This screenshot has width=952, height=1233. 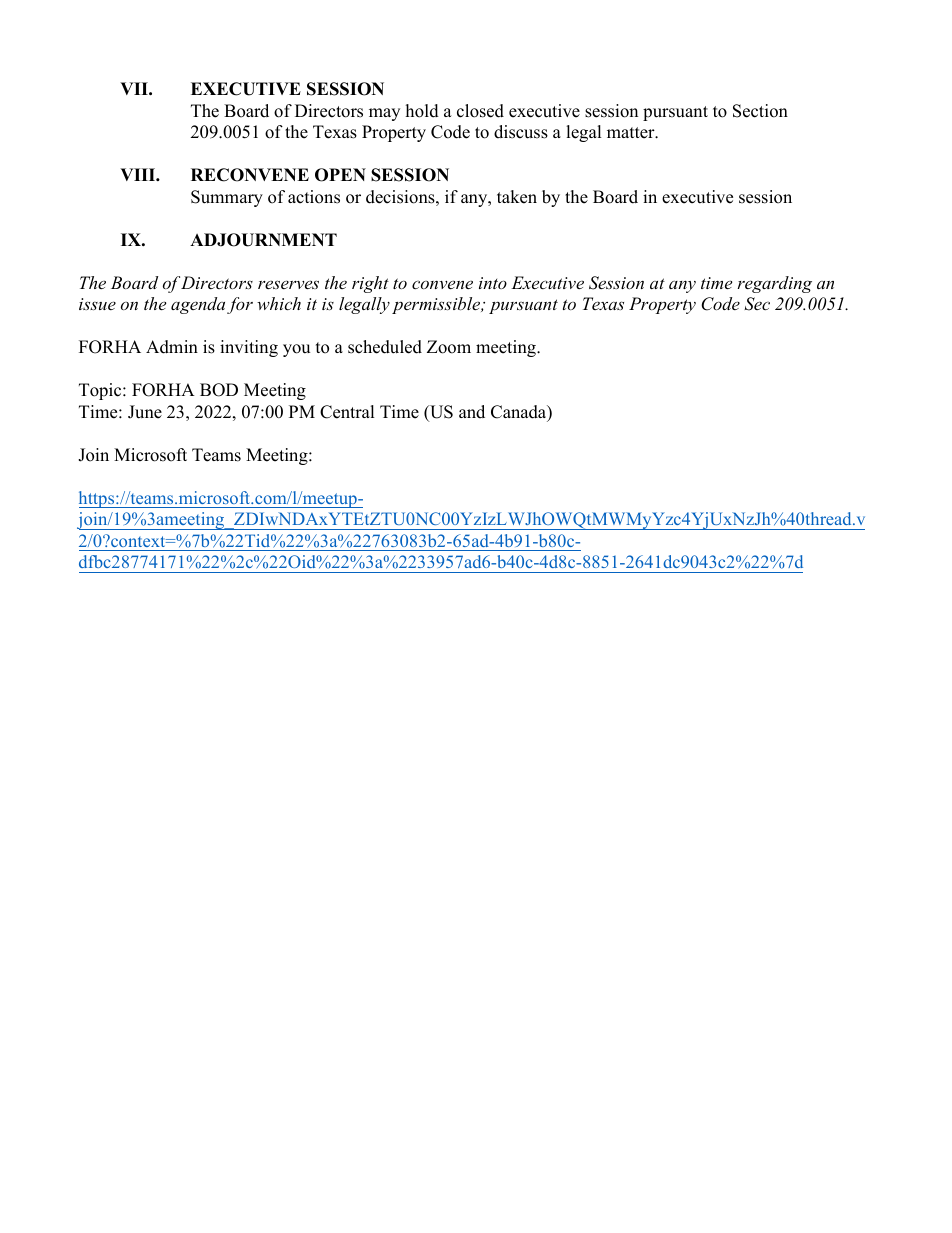 I want to click on June, so click(x=145, y=412).
